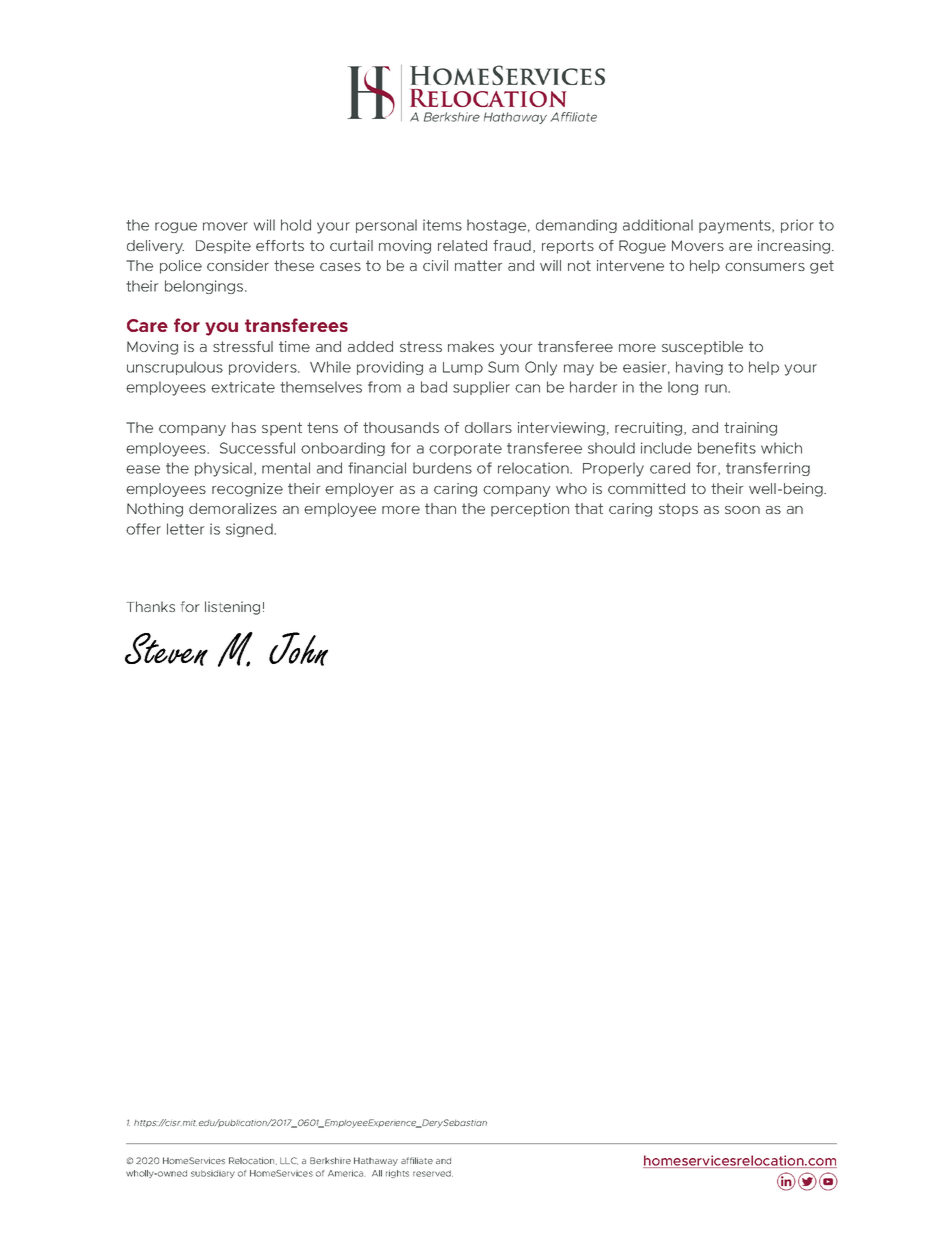  Describe the element at coordinates (765, 267) in the page. I see `consumers` at that location.
